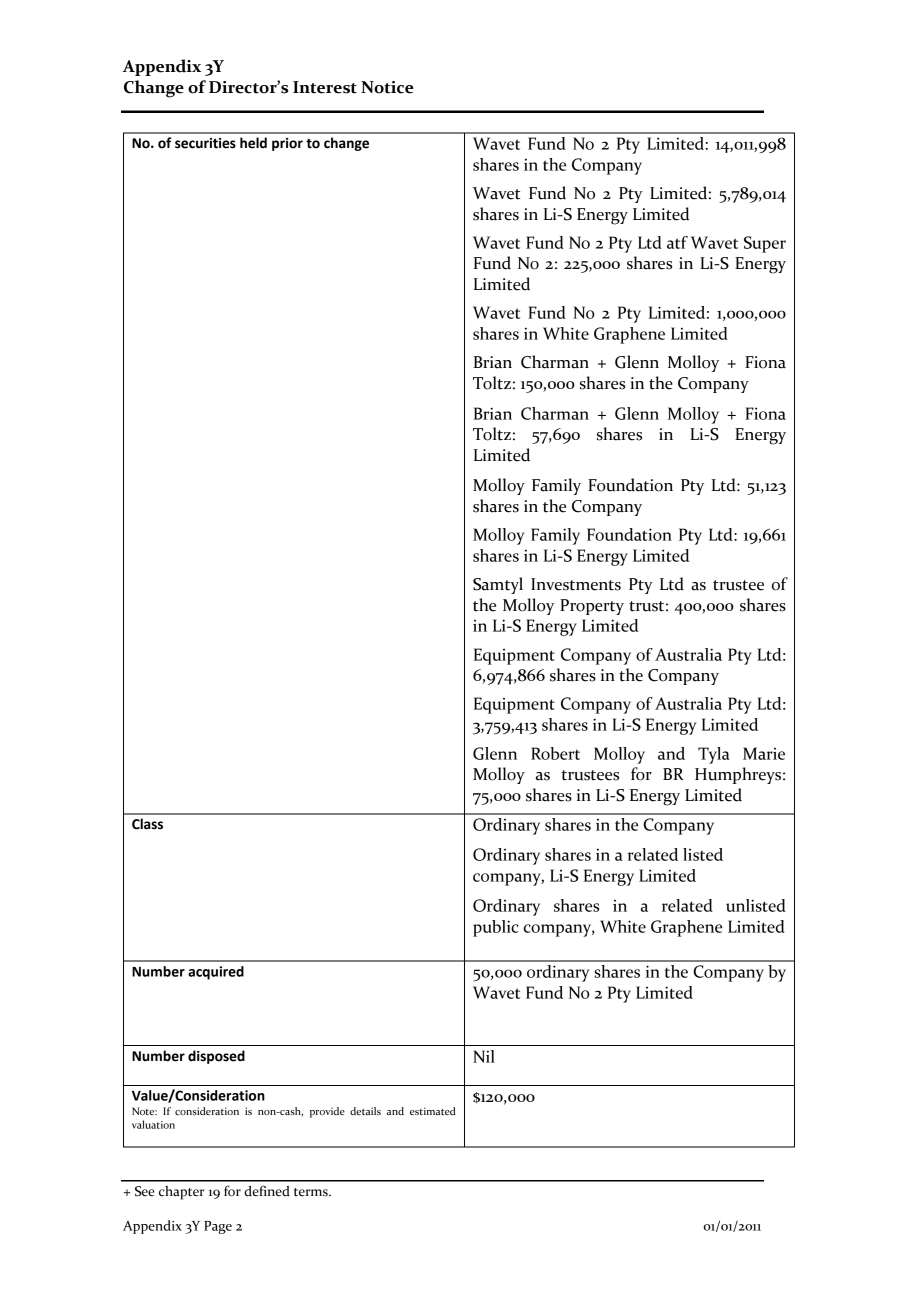 This screenshot has width=924, height=1307. Describe the element at coordinates (576, 584) in the screenshot. I see `Investments` at that location.
